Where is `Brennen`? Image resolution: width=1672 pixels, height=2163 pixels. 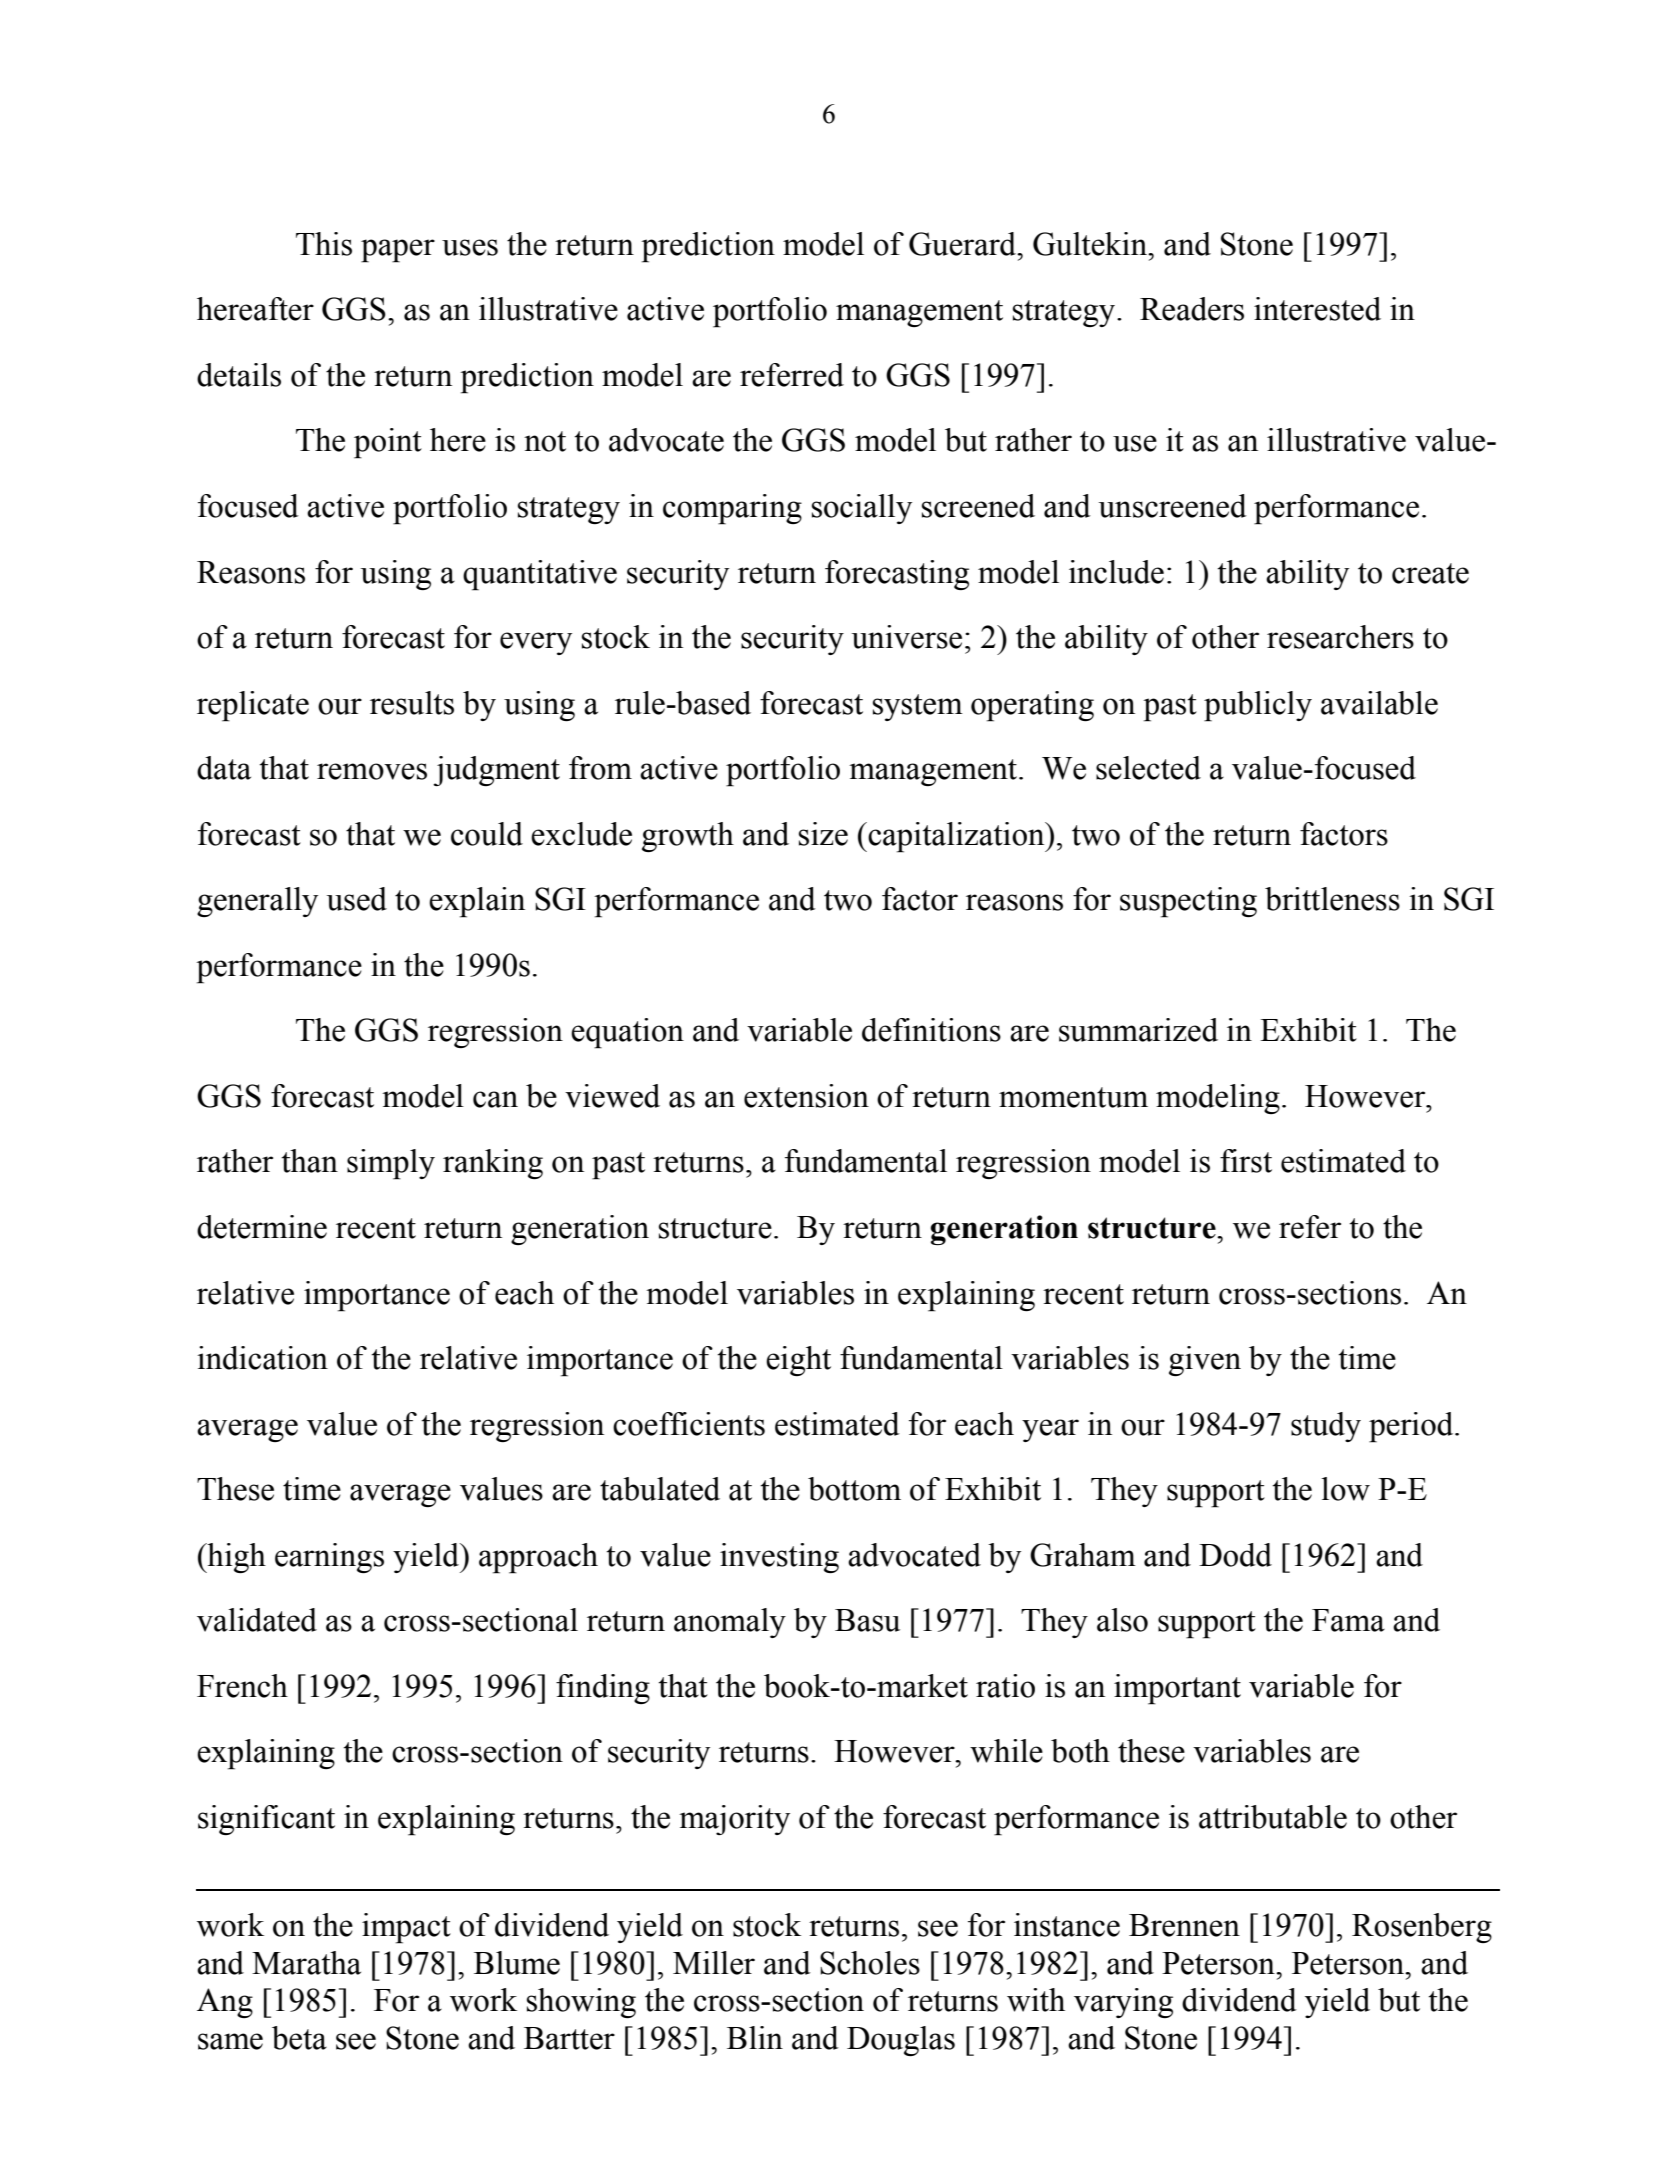
Brennen is located at coordinates (1184, 1925).
